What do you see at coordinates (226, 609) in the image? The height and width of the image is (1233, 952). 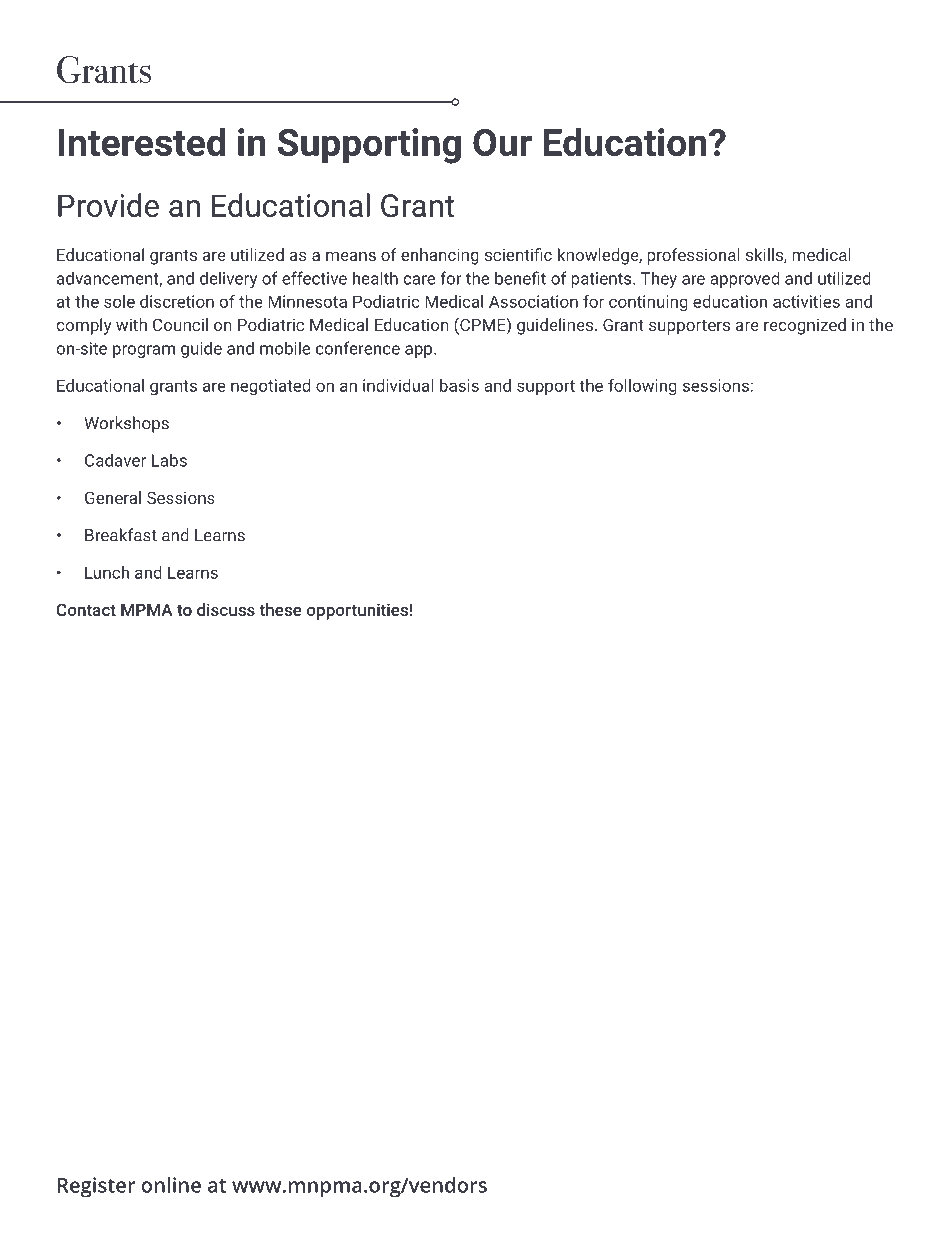 I see `discuss` at bounding box center [226, 609].
